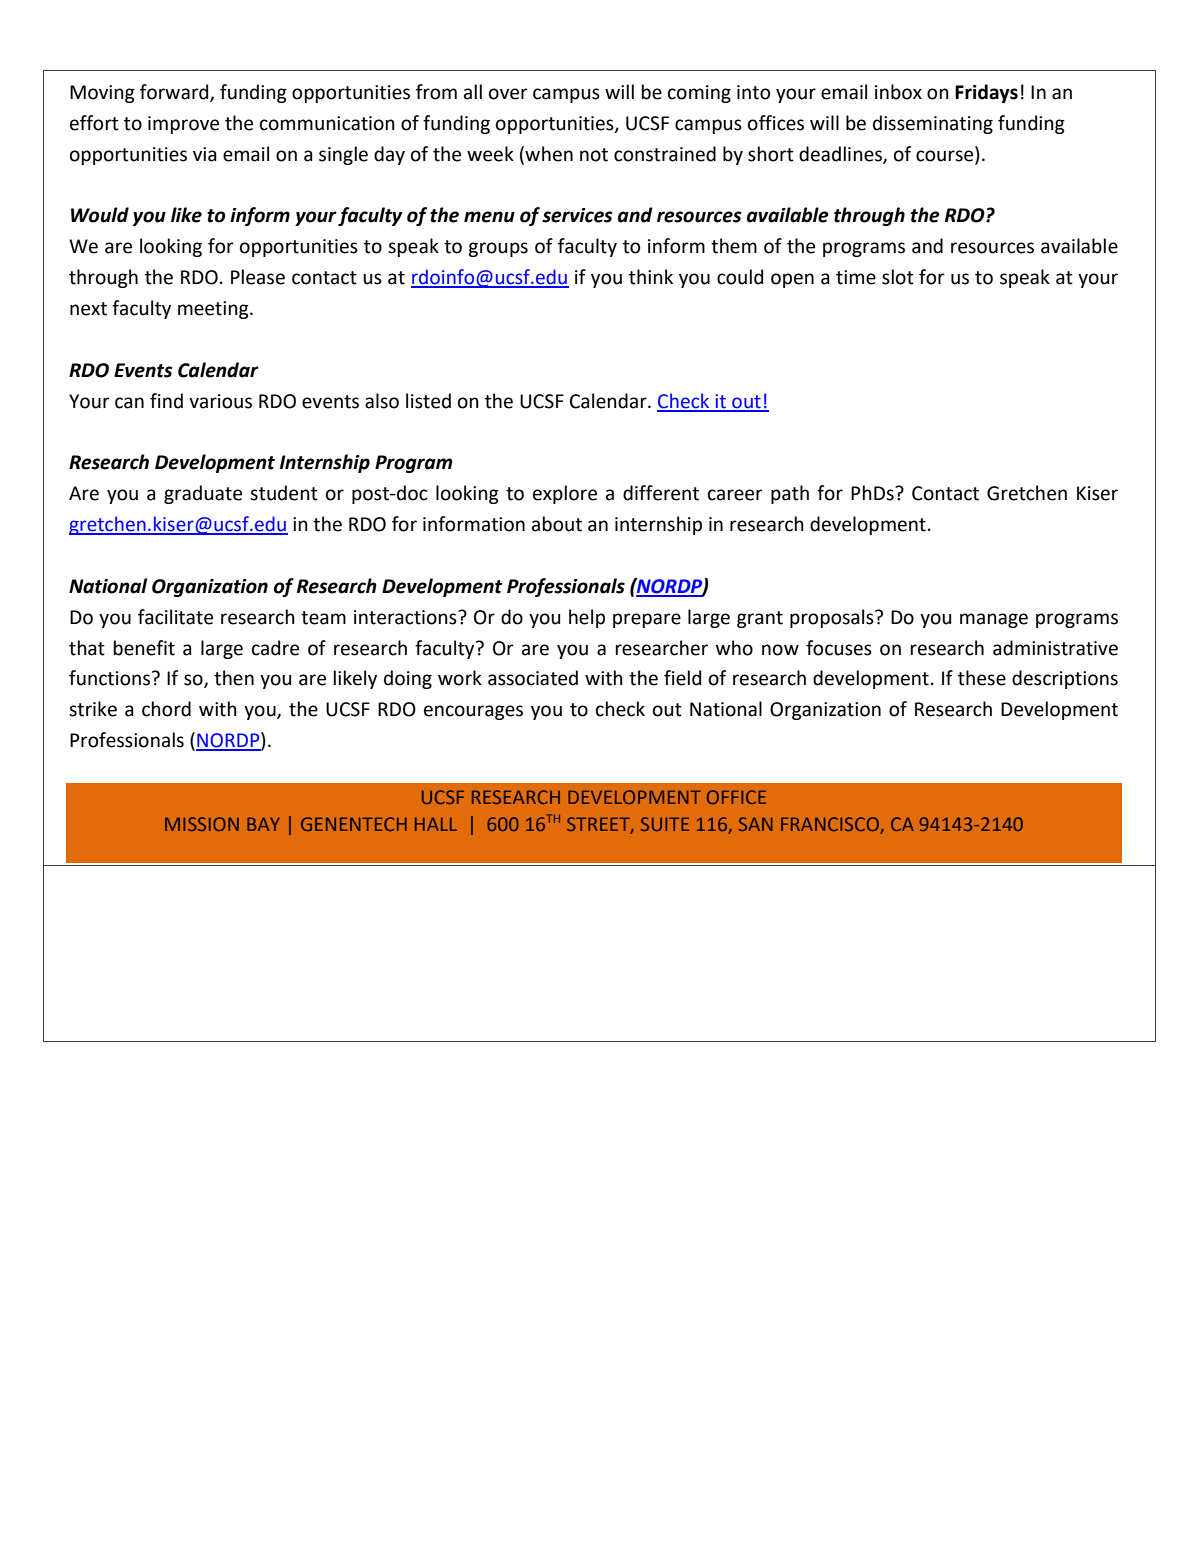 Image resolution: width=1199 pixels, height=1552 pixels. What do you see at coordinates (665, 824) in the screenshot?
I see `SUITE` at bounding box center [665, 824].
